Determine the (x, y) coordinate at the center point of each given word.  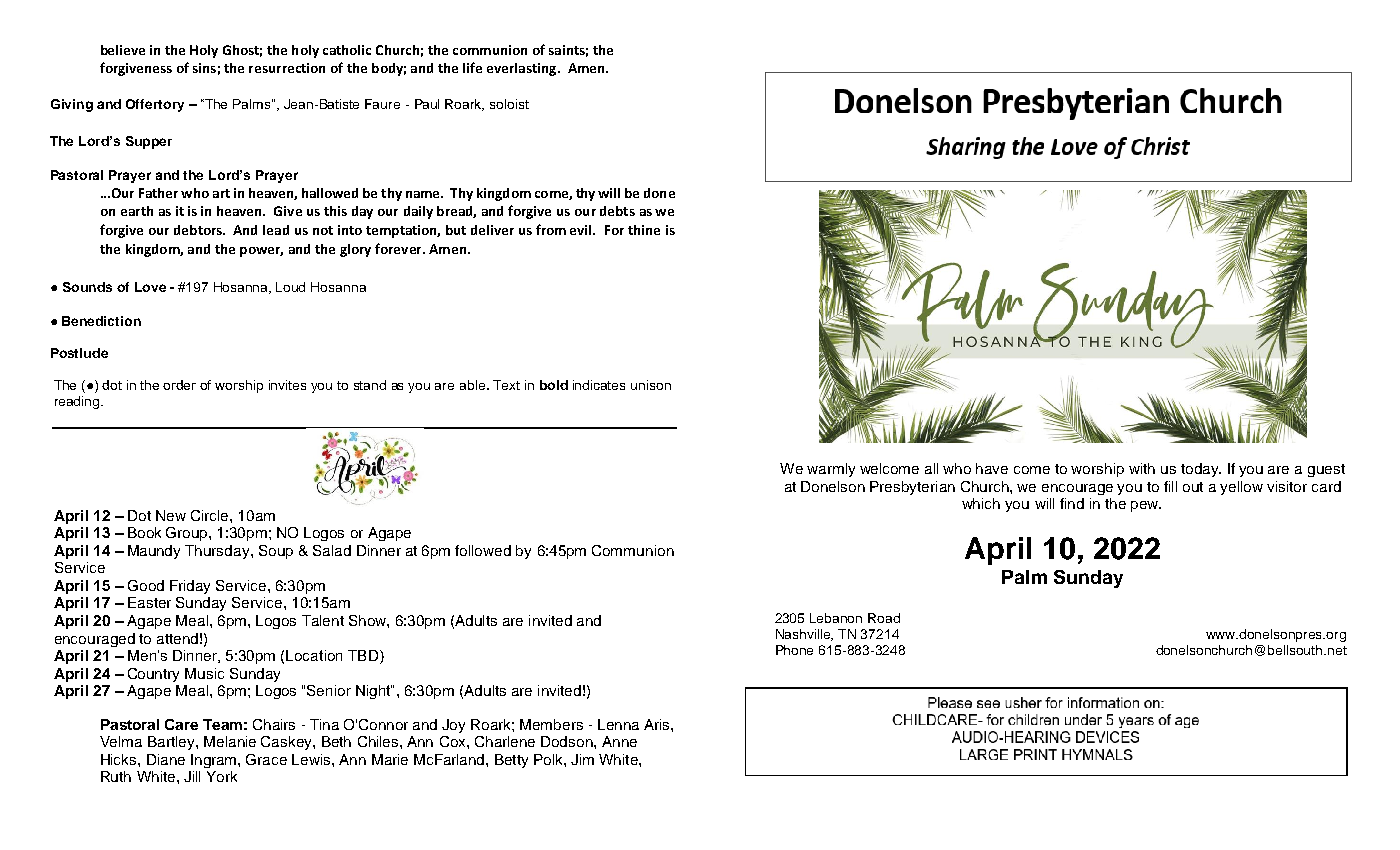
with (1142, 468)
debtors (199, 230)
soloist (509, 104)
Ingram (215, 761)
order (179, 385)
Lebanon (836, 618)
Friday (190, 587)
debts (617, 211)
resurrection (287, 68)
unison (651, 385)
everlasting (521, 69)
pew (1146, 506)
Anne (619, 741)
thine (644, 230)
